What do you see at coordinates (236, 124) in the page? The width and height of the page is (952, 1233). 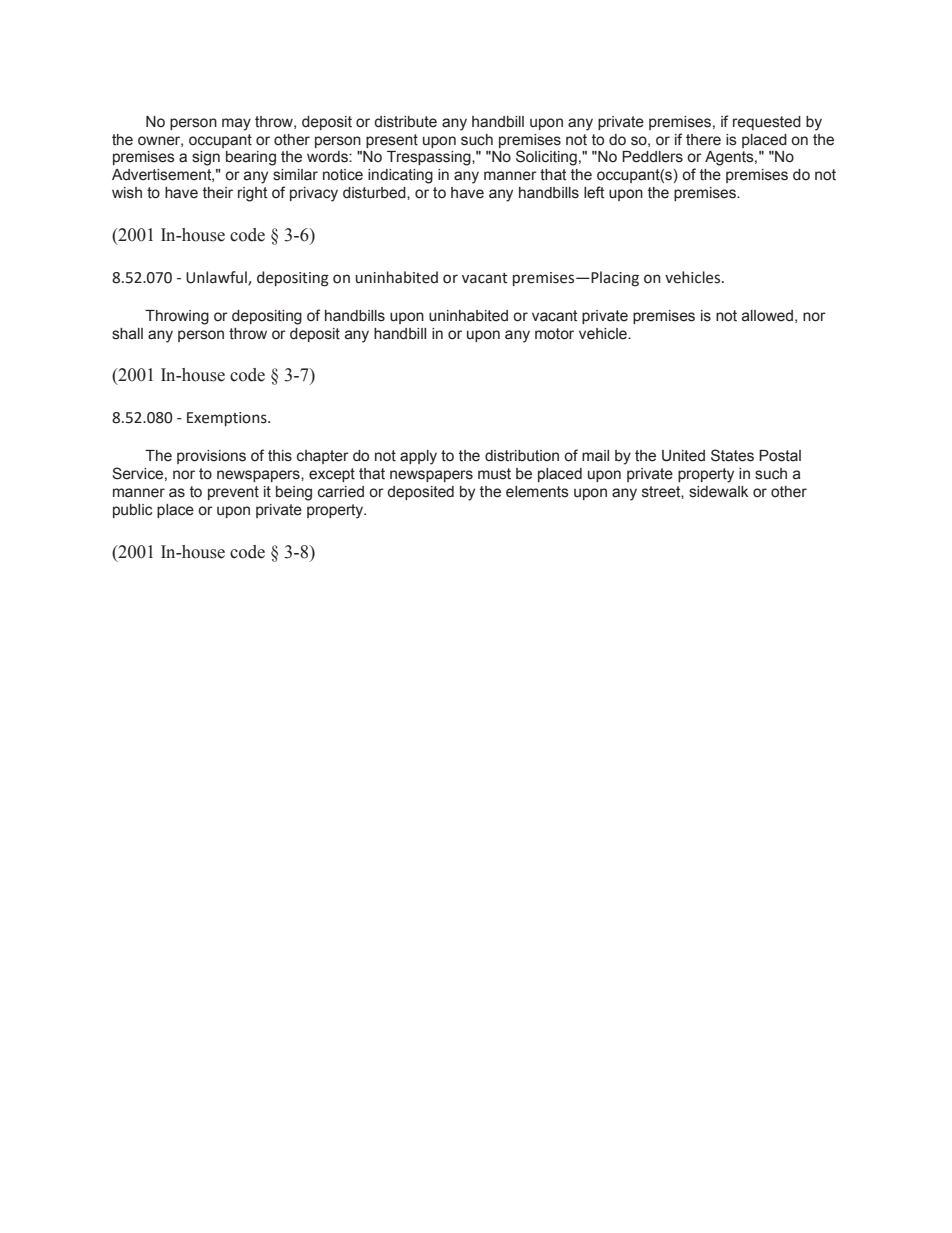 I see `may` at bounding box center [236, 124].
